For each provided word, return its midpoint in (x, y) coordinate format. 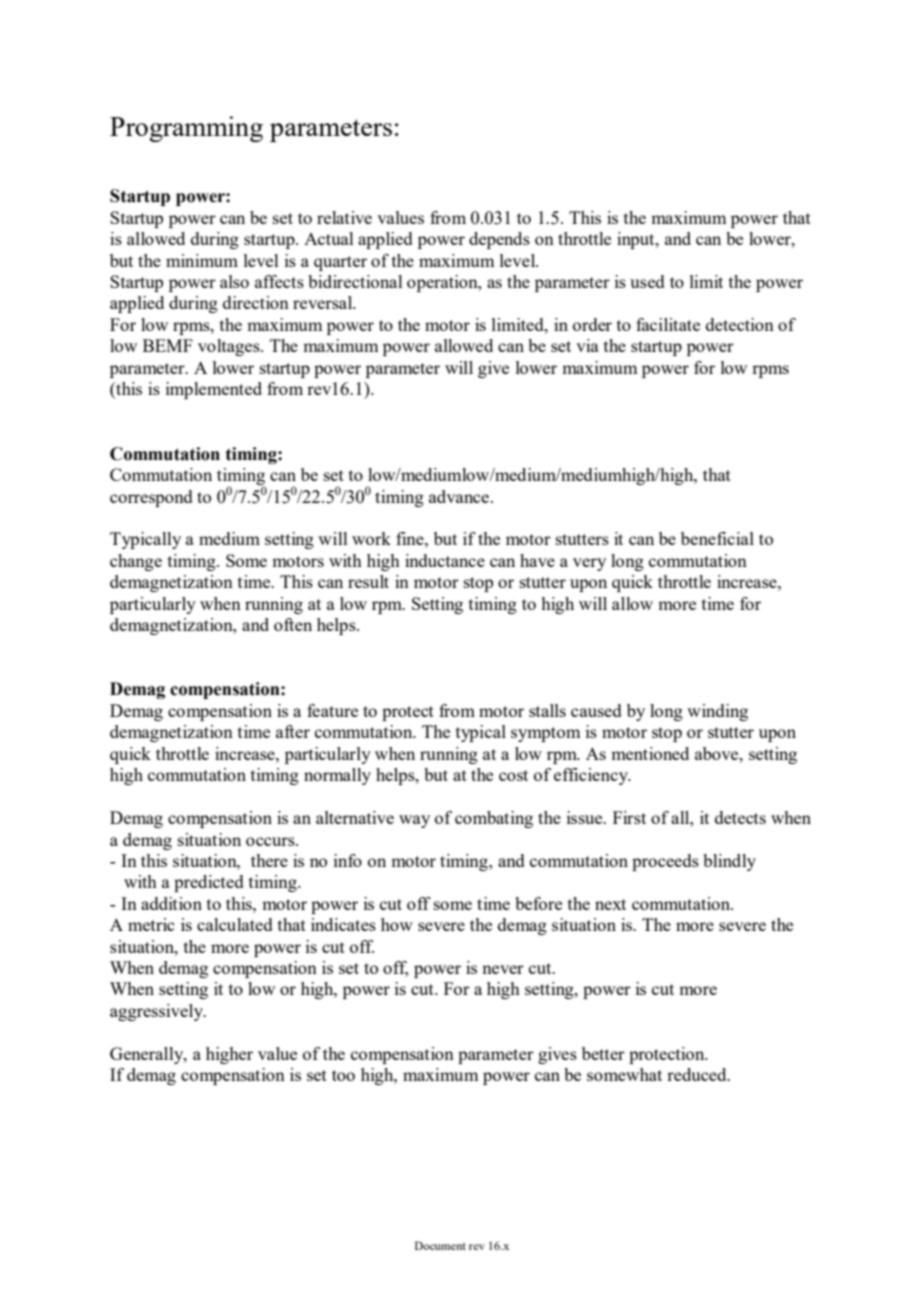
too (343, 1075)
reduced (698, 1074)
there (269, 860)
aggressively (157, 1012)
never (503, 969)
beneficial (717, 538)
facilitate (668, 324)
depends (499, 240)
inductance (445, 560)
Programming (186, 129)
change (136, 562)
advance (459, 496)
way (414, 821)
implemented (214, 390)
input (637, 240)
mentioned (650, 753)
